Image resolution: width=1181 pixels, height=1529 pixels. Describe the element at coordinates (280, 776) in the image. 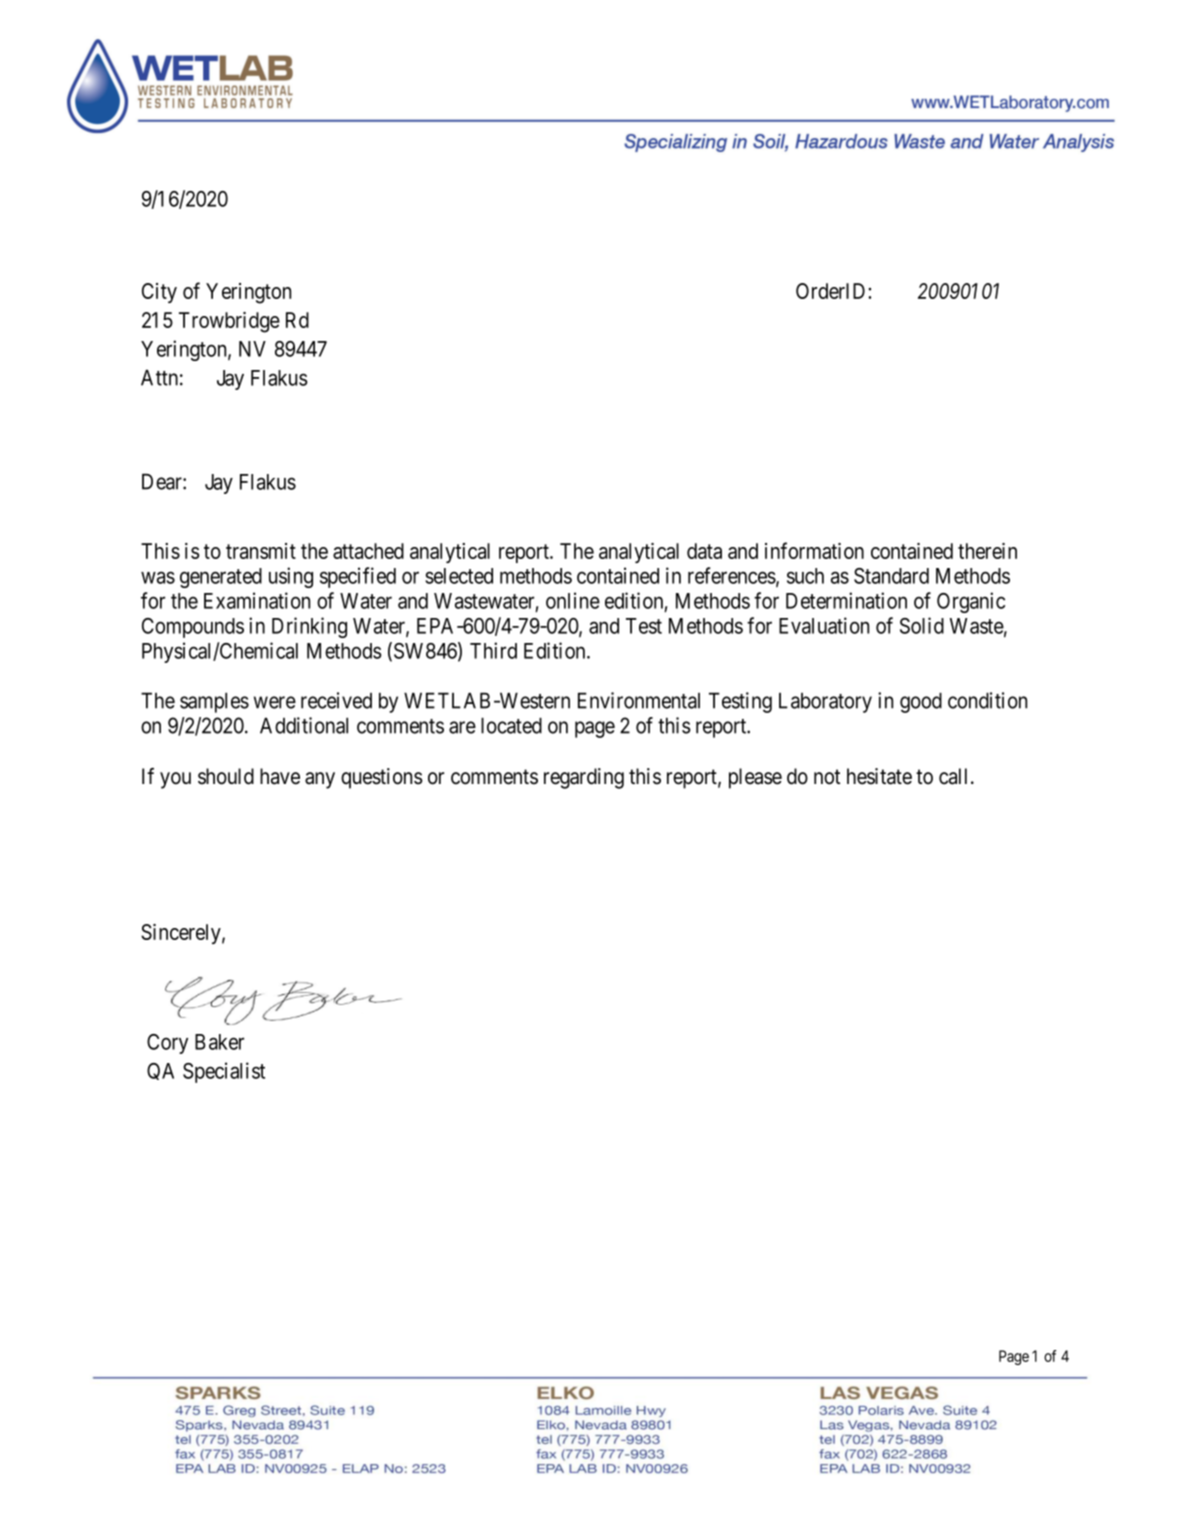

I see `have` at that location.
